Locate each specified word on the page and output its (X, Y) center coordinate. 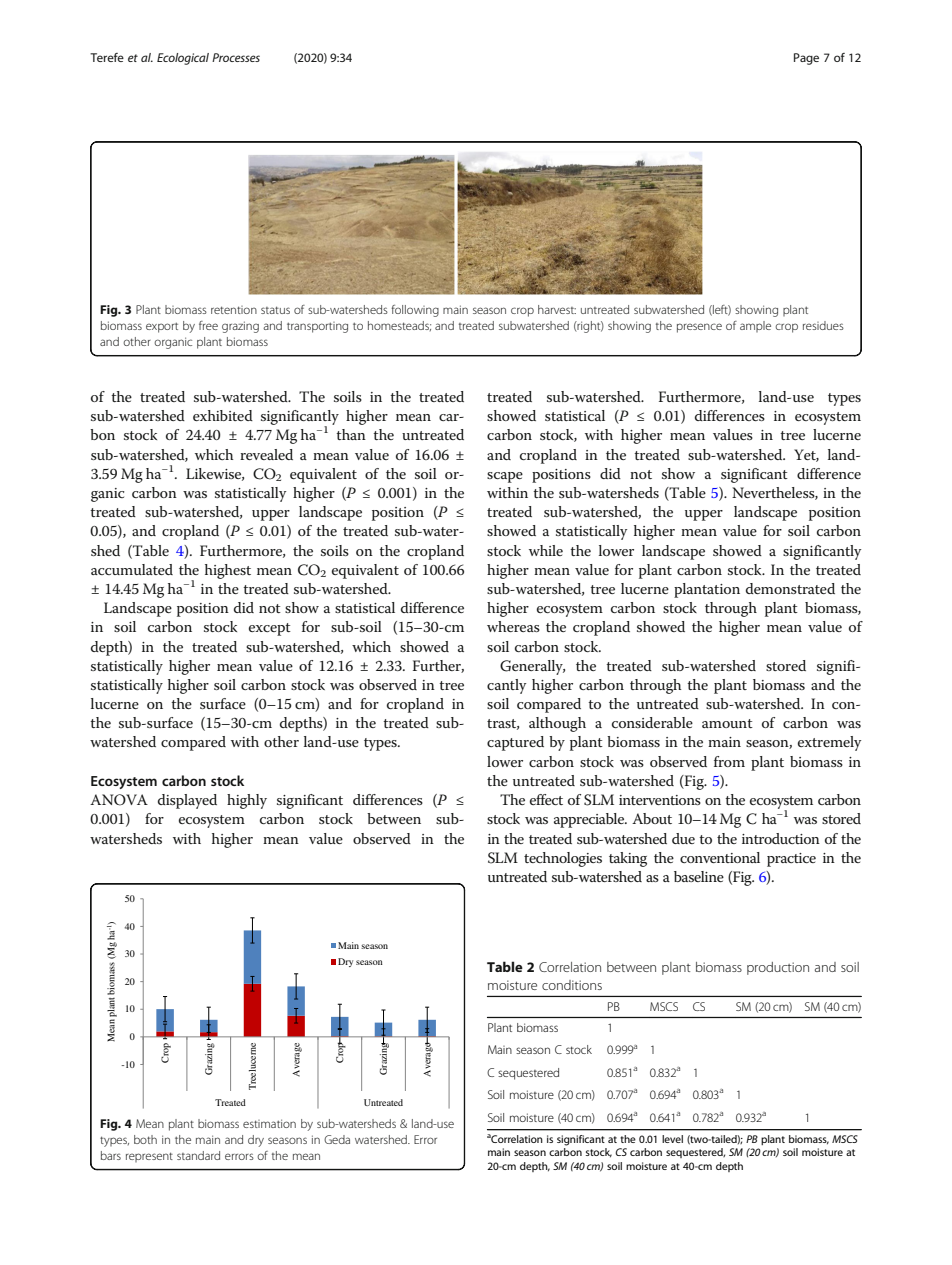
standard (198, 1155)
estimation (269, 1123)
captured (515, 743)
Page (806, 59)
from (729, 761)
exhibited (223, 415)
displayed (187, 801)
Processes (236, 57)
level (672, 1139)
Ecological (183, 59)
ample (755, 326)
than (351, 434)
